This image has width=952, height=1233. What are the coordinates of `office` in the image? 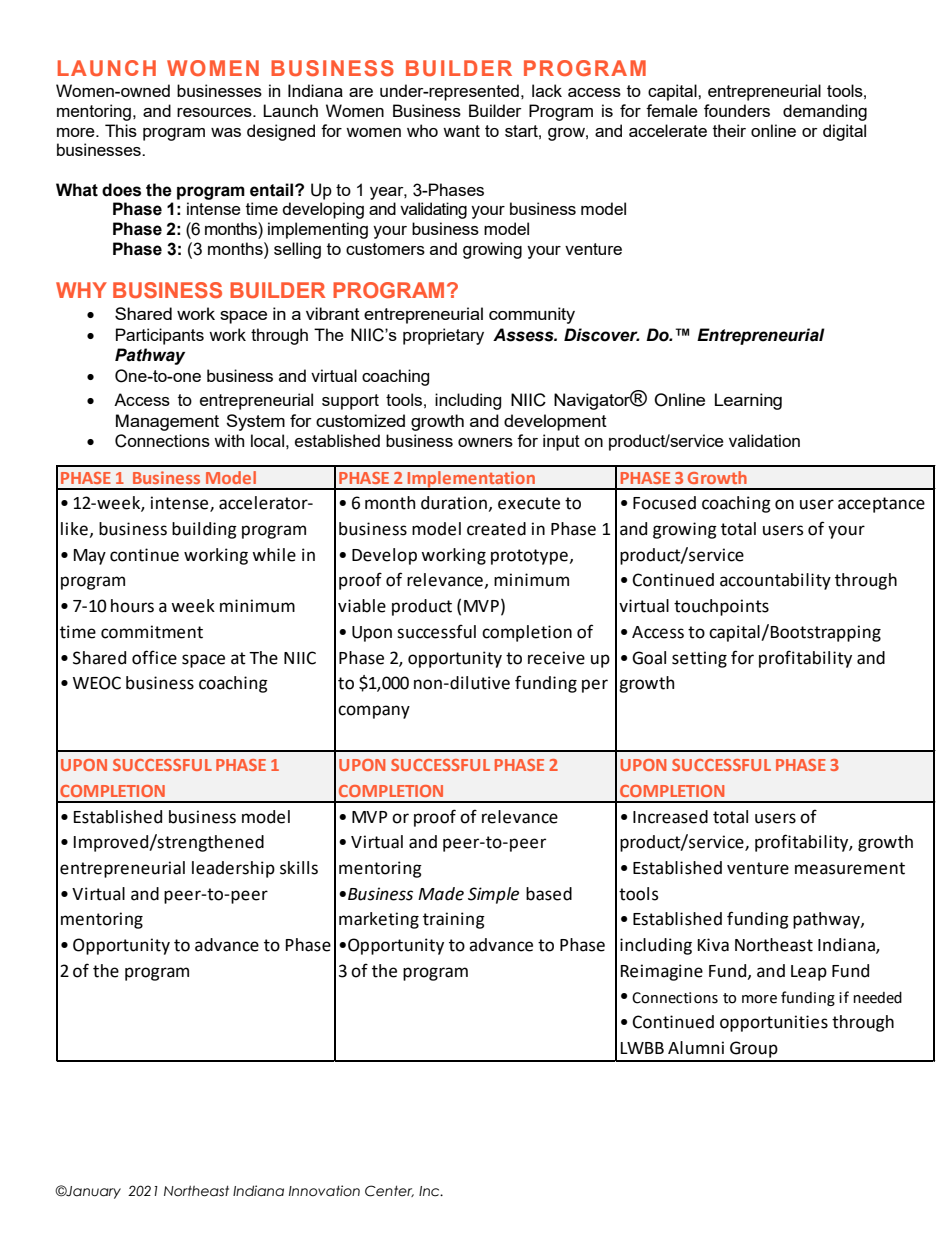 It's located at (154, 657).
